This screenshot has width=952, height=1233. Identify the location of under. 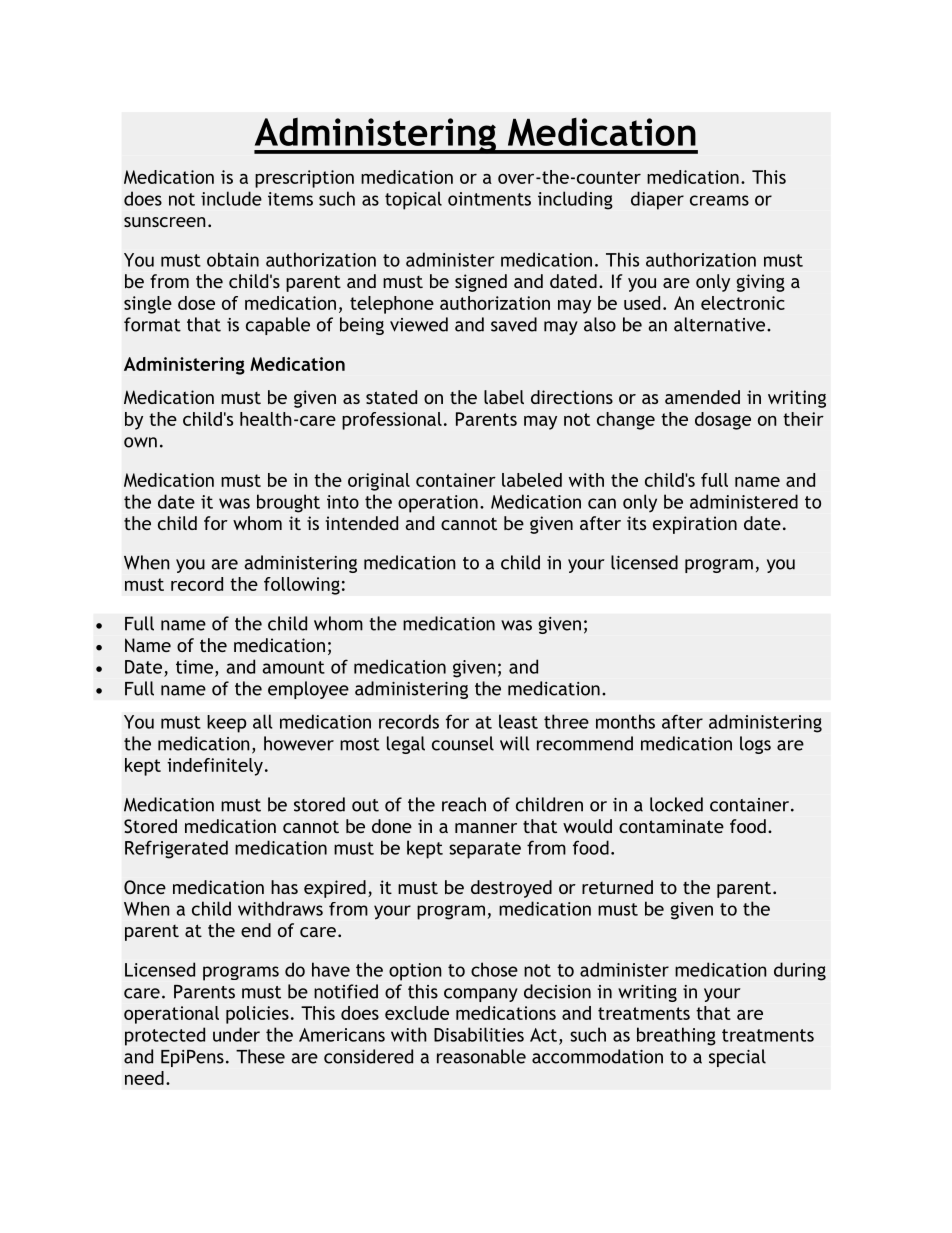
(236, 1034).
